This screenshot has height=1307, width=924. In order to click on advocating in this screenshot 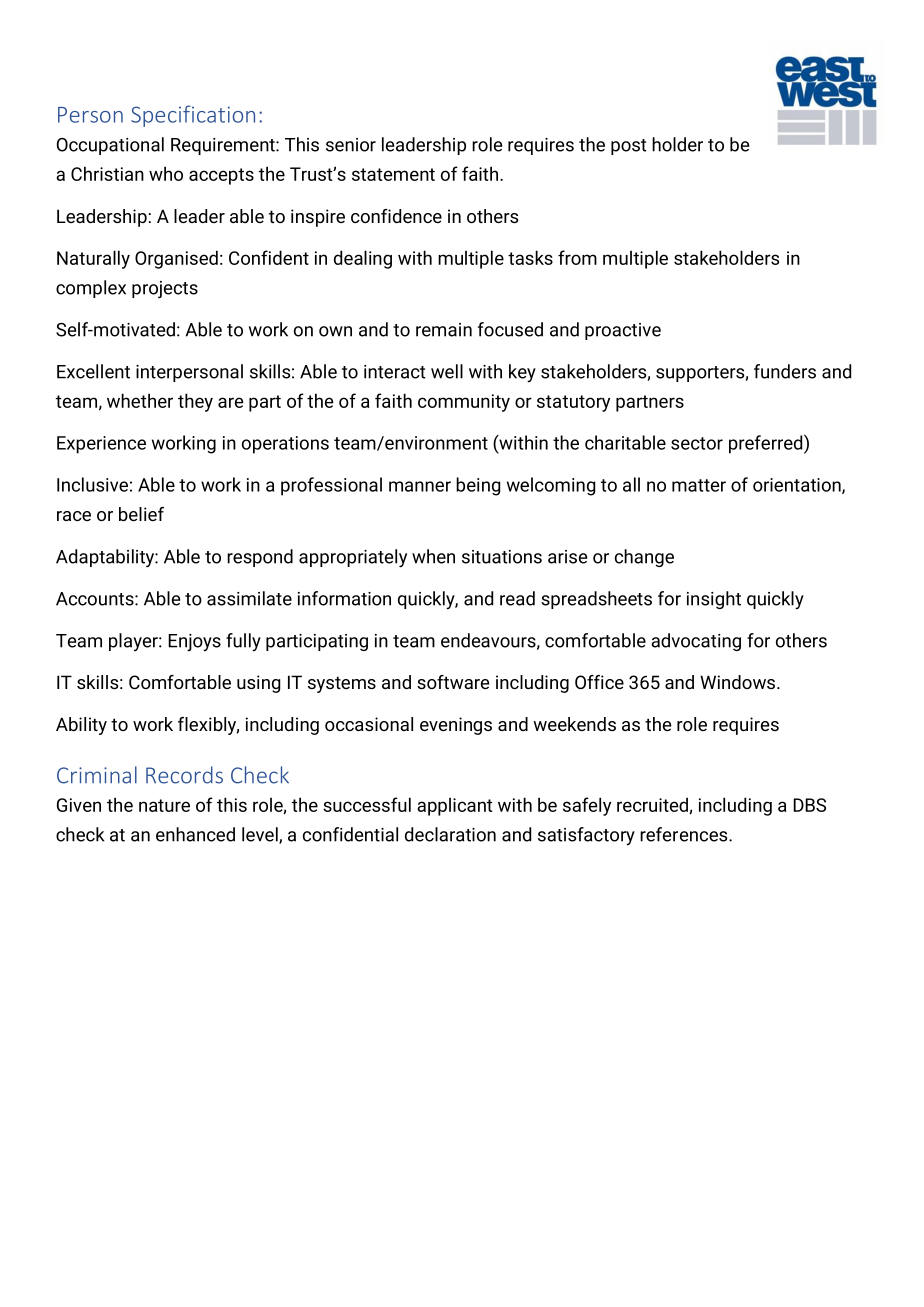, I will do `click(696, 642)`.
